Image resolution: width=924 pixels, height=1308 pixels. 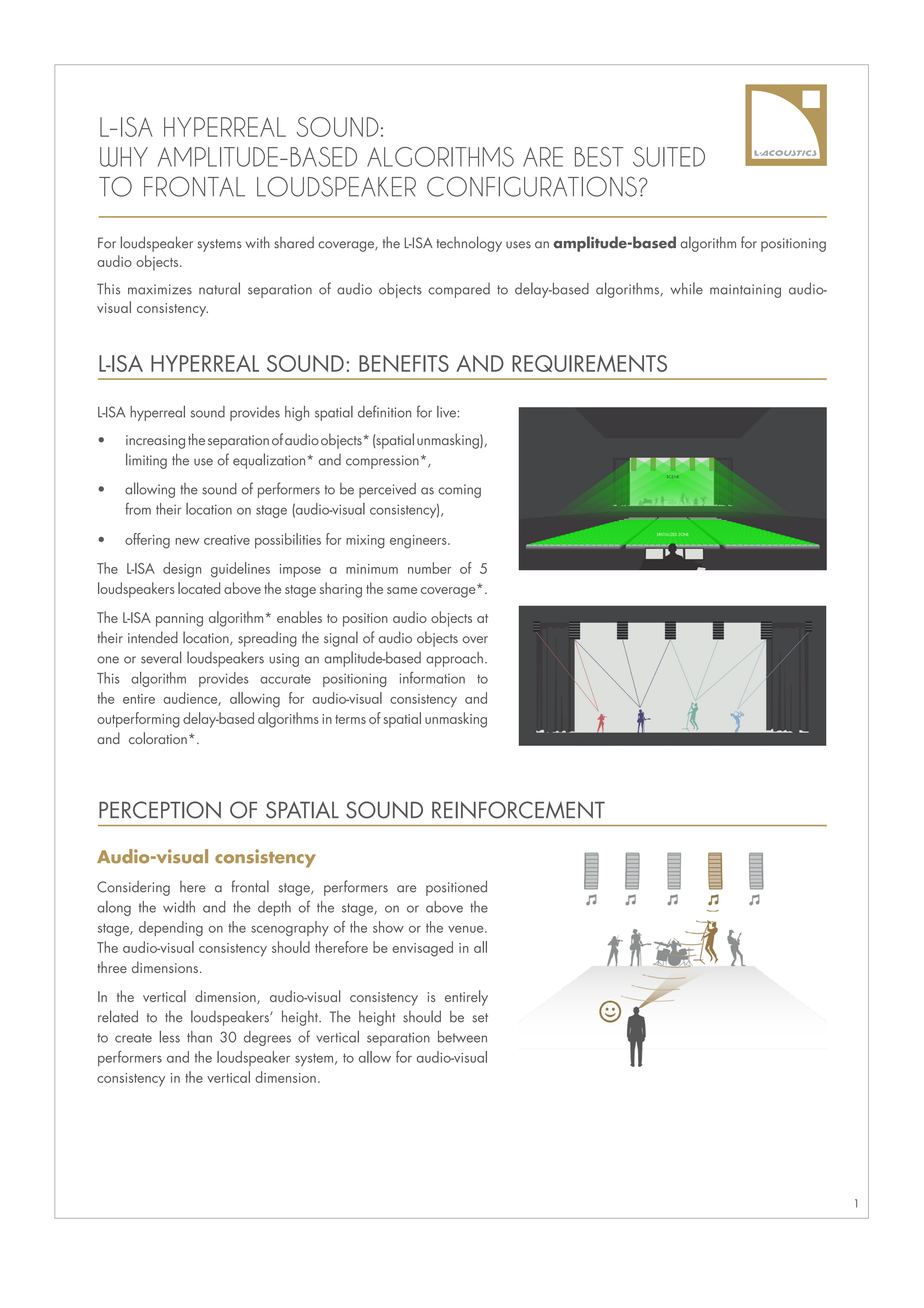 What do you see at coordinates (199, 588) in the screenshot?
I see `located` at bounding box center [199, 588].
